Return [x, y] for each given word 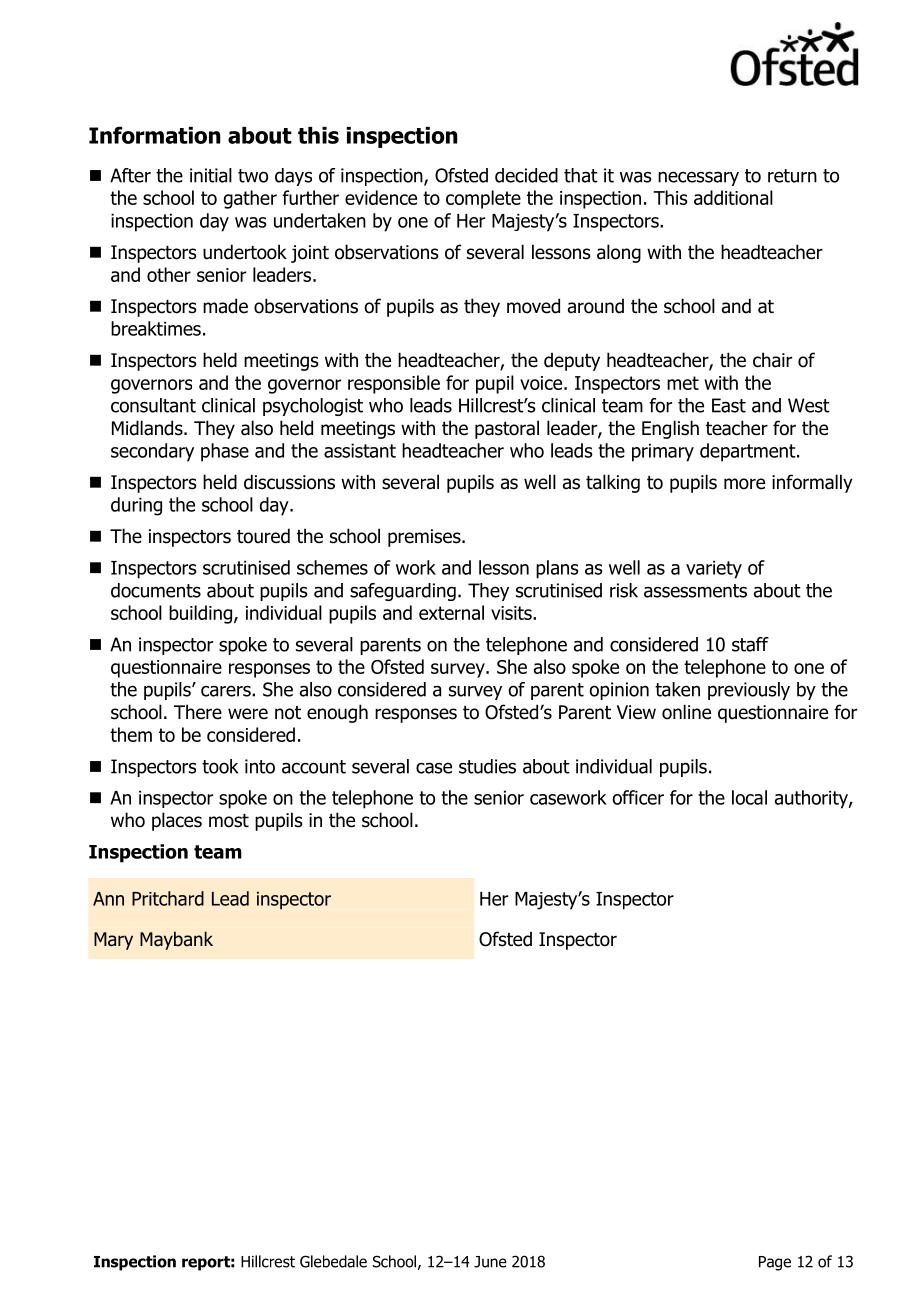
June [490, 1262]
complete [483, 199]
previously [749, 691]
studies [487, 766]
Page [775, 1263]
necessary [698, 178]
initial [211, 175]
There [198, 712]
